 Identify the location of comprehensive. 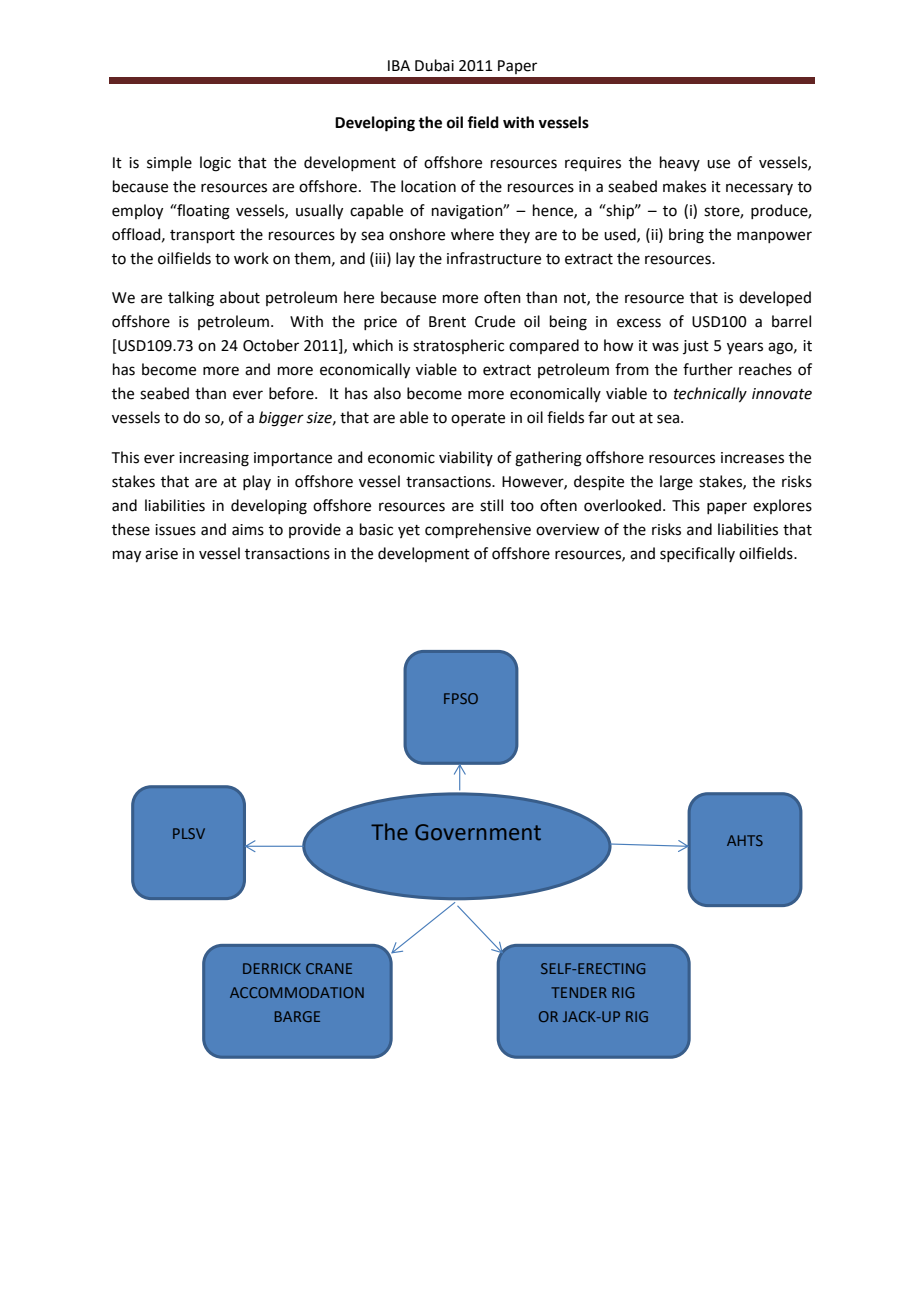
(478, 530).
